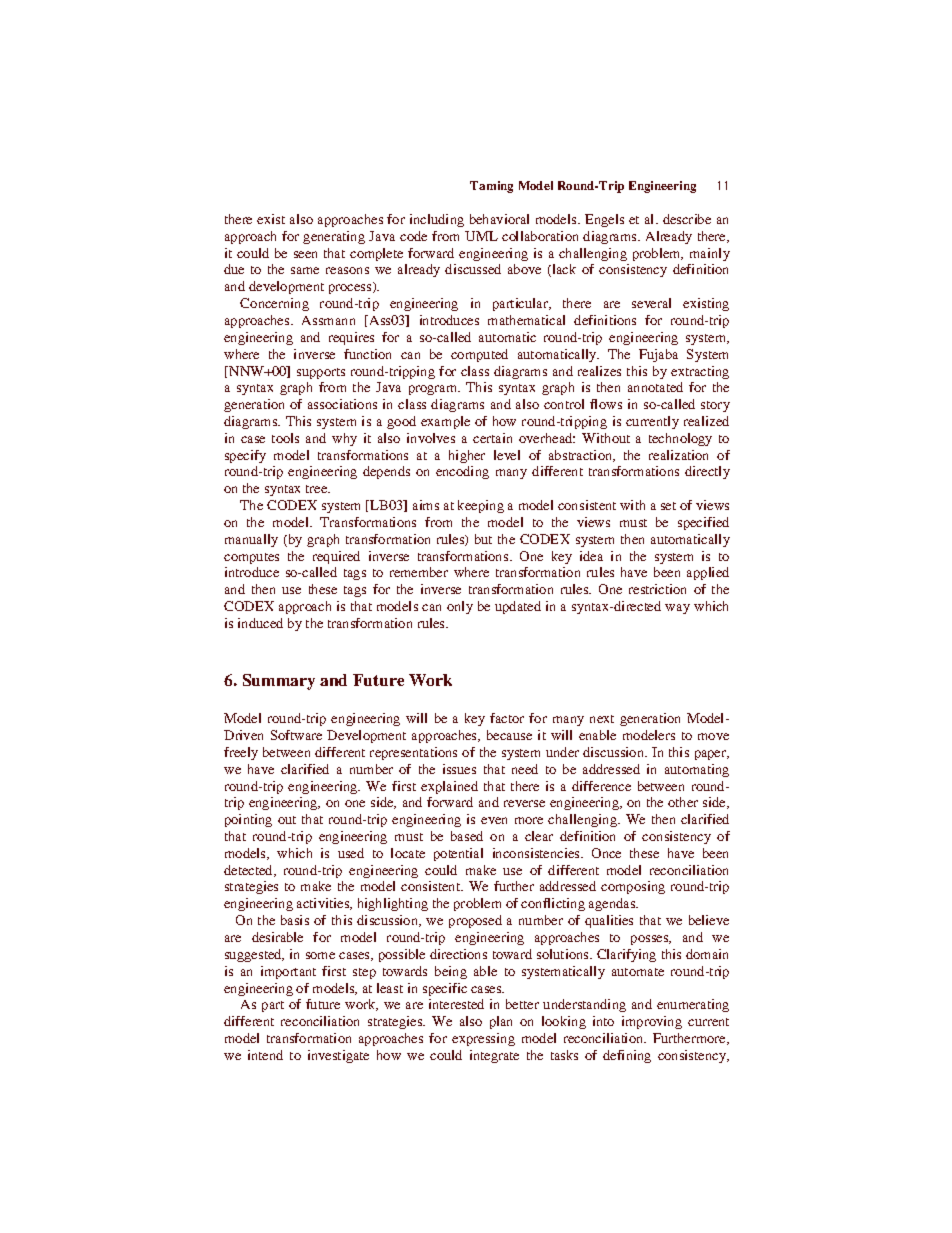 This document has height=1233, width=952. Describe the element at coordinates (305, 254) in the document. I see `seen` at that location.
